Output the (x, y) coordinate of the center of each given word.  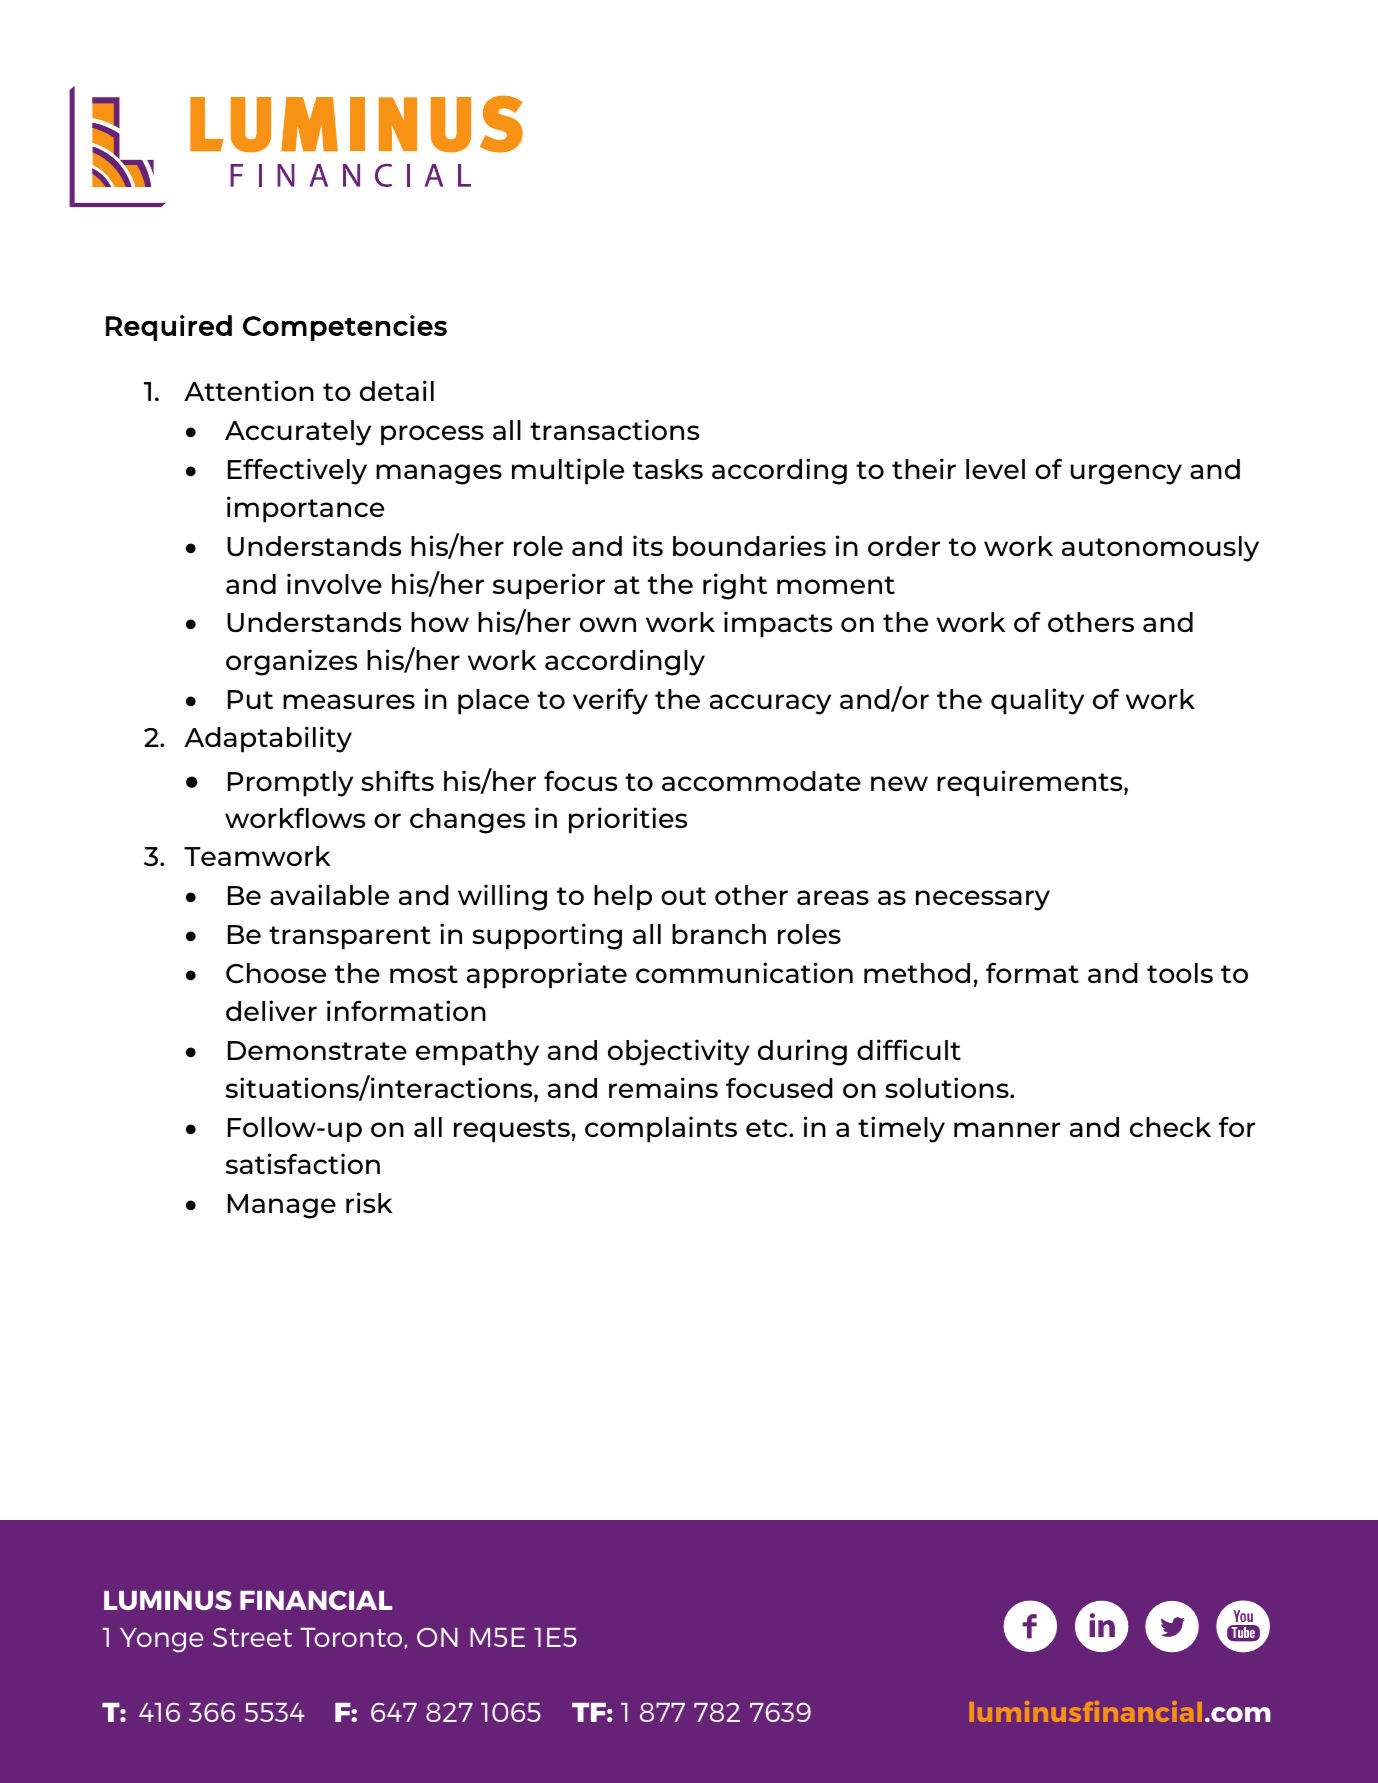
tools (1180, 973)
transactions (614, 429)
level (995, 469)
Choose (276, 973)
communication (744, 972)
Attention (249, 390)
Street (252, 1637)
